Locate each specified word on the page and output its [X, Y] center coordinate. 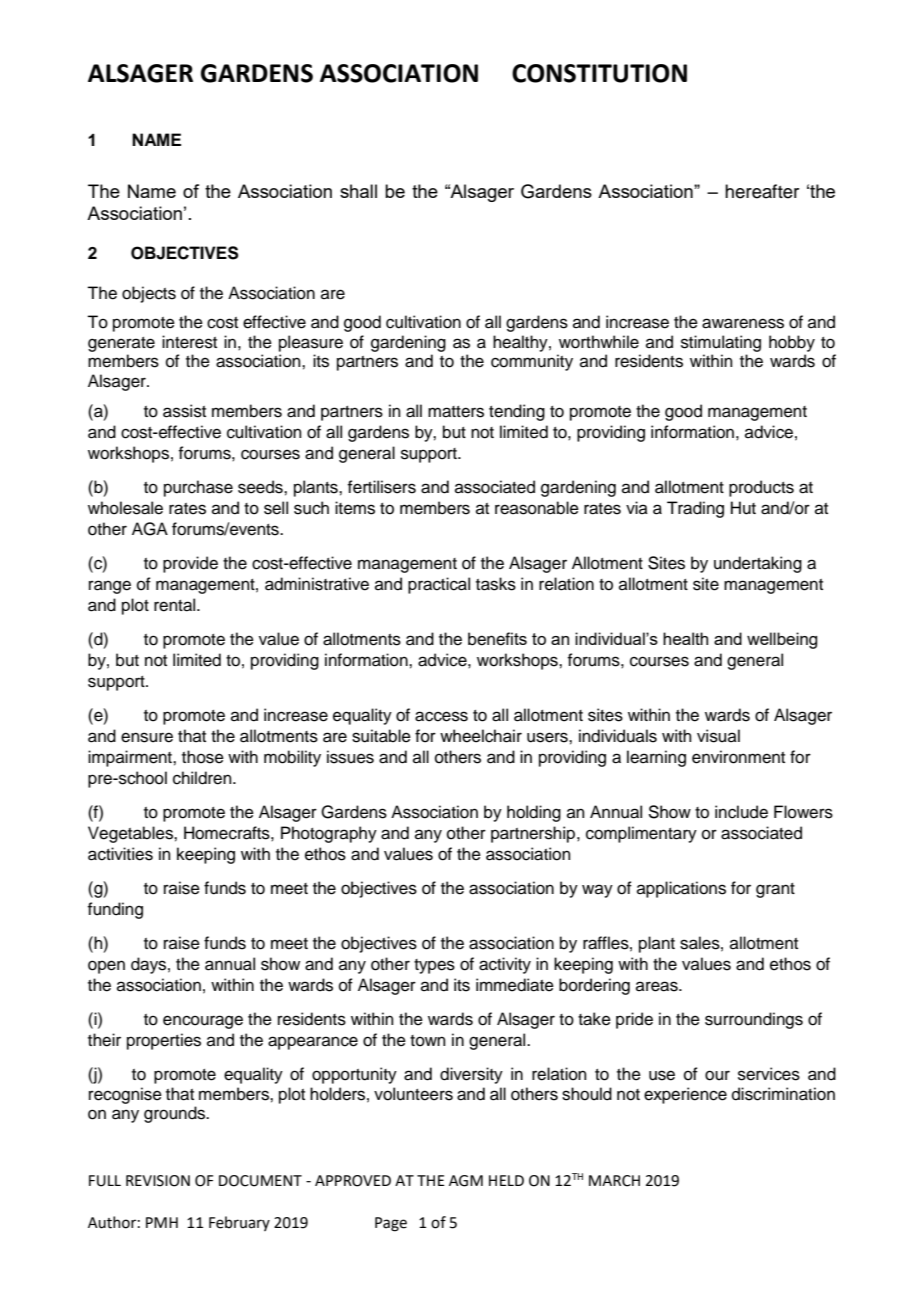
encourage [203, 1022]
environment [738, 757]
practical [439, 585]
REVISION [158, 1181]
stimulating [721, 343]
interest [189, 342]
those [203, 757]
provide [190, 564]
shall [358, 191]
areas [658, 986]
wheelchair [481, 736]
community [532, 362]
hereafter [762, 191]
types [434, 966]
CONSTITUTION [599, 73]
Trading [695, 509]
